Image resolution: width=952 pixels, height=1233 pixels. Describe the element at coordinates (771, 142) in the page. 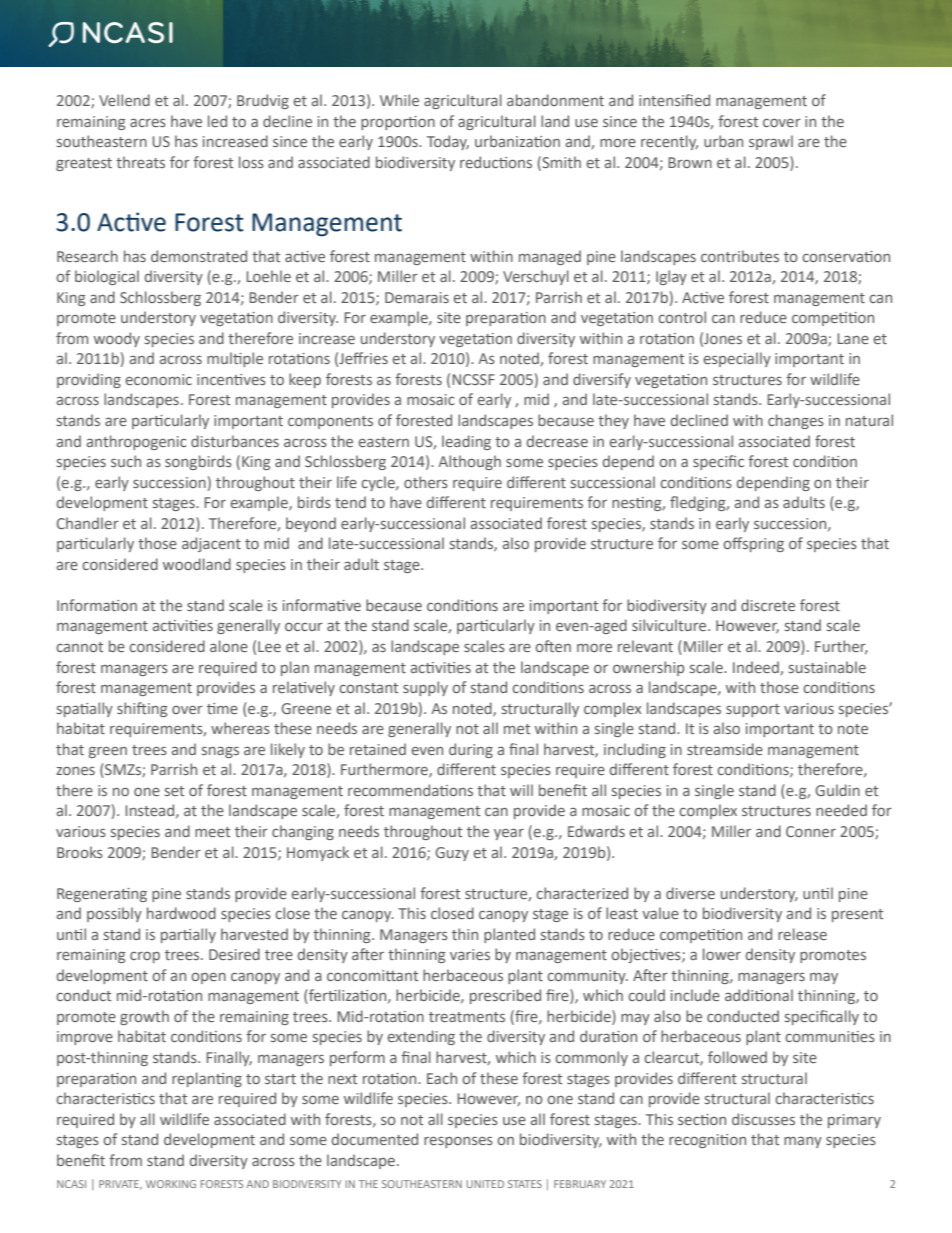

I see `sprawl` at that location.
